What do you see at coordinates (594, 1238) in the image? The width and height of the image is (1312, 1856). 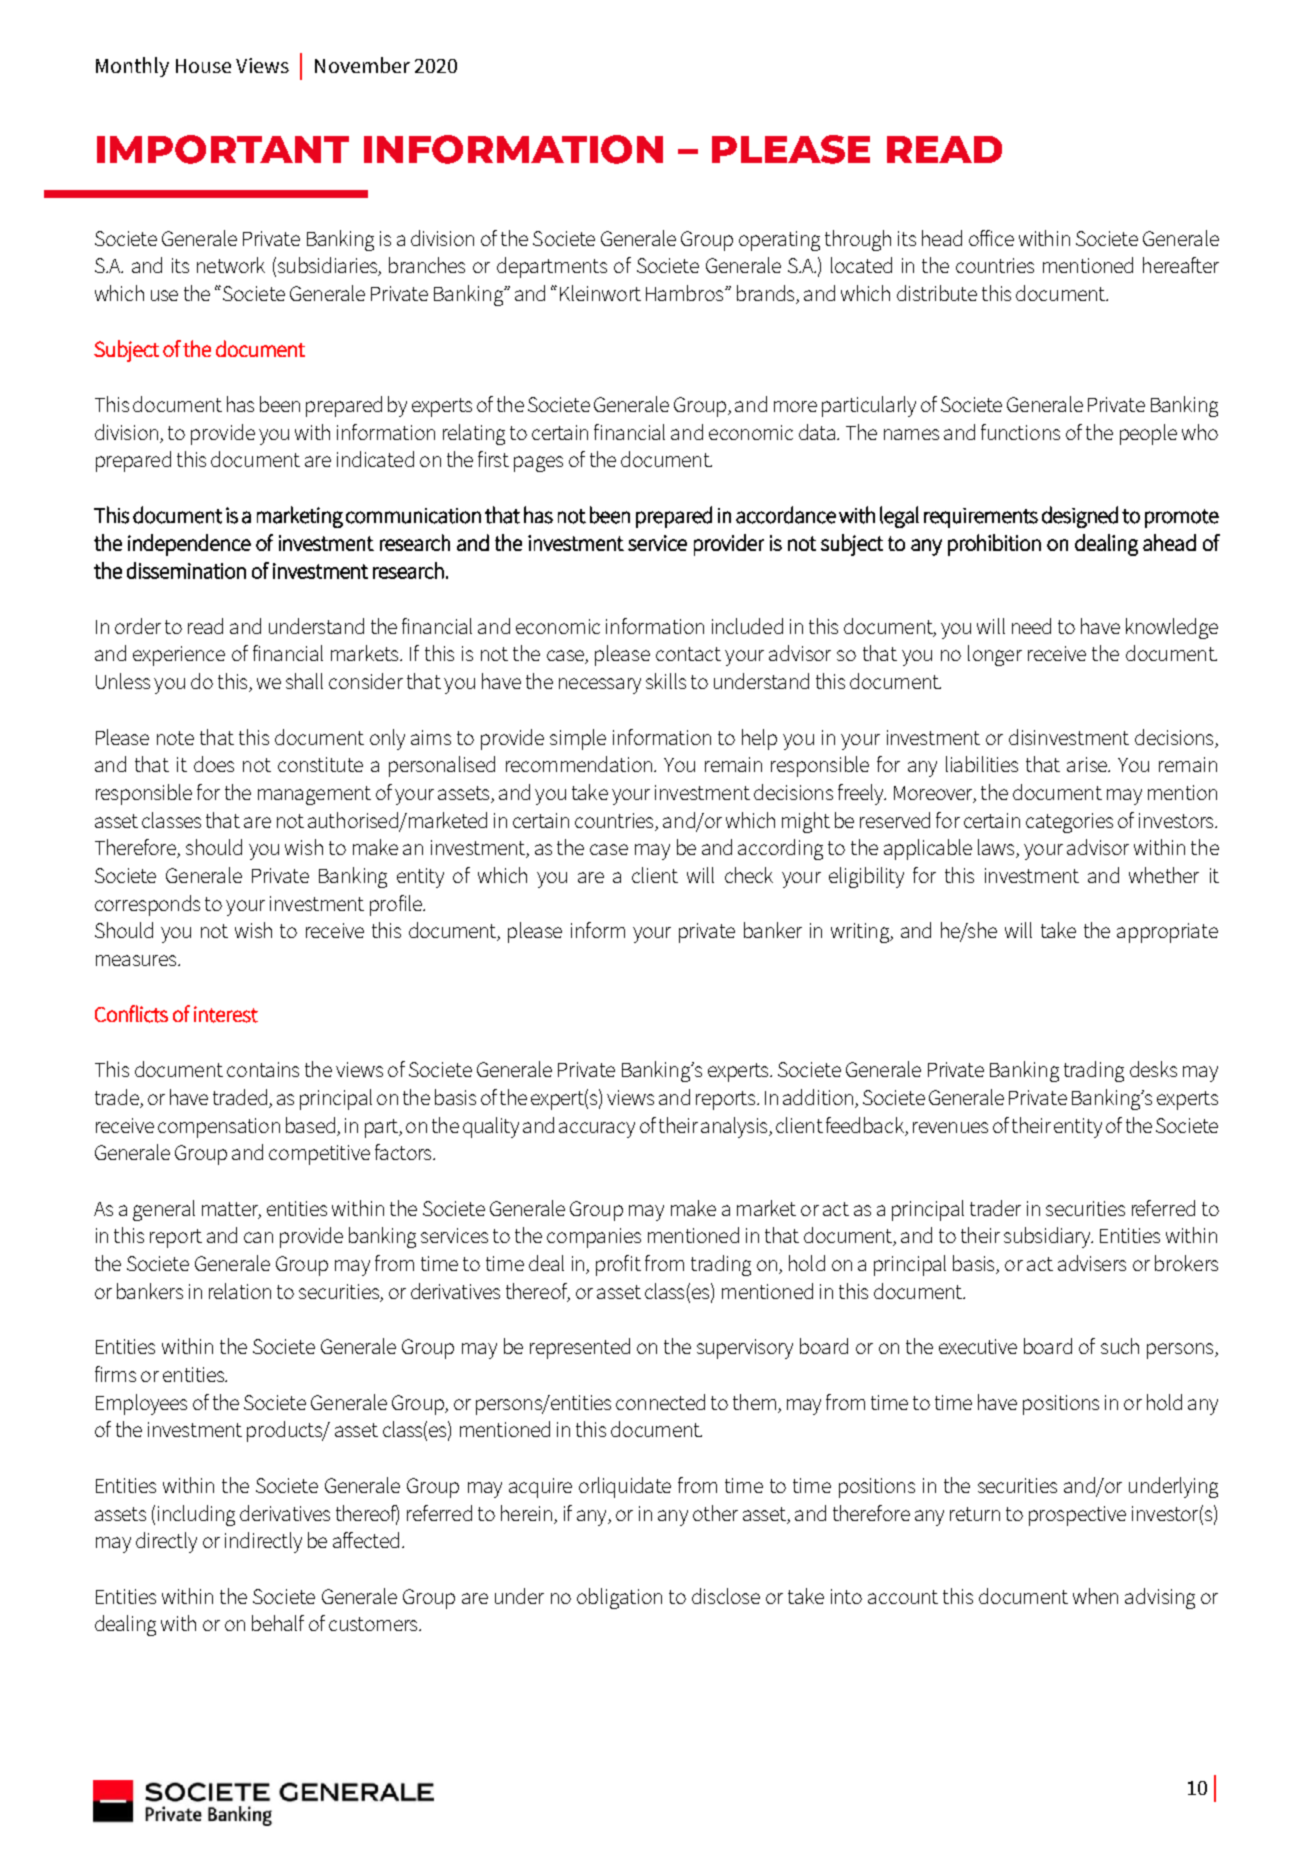 I see `companies` at bounding box center [594, 1238].
